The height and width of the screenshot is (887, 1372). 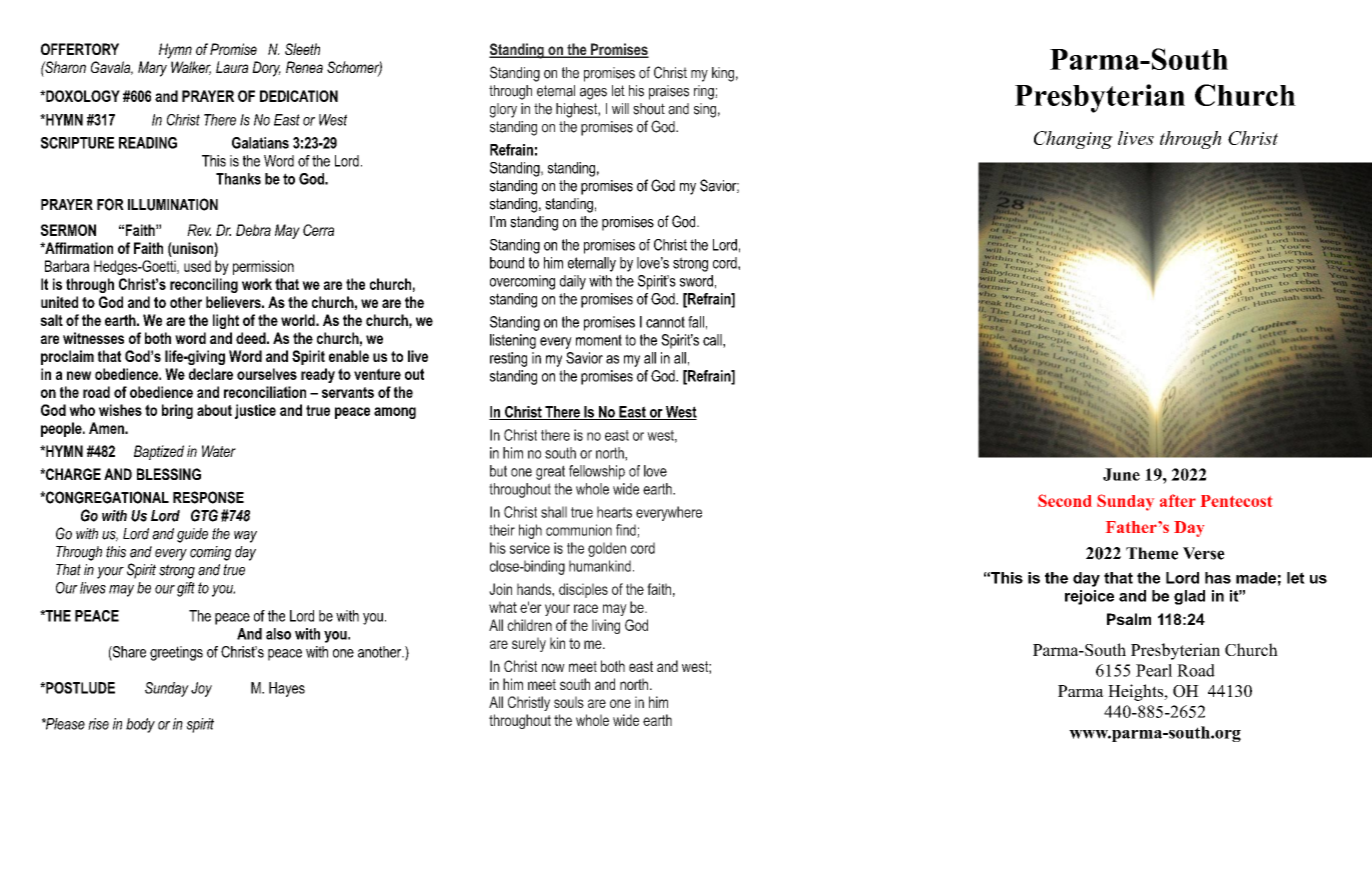 What do you see at coordinates (507, 263) in the screenshot?
I see `bound` at bounding box center [507, 263].
